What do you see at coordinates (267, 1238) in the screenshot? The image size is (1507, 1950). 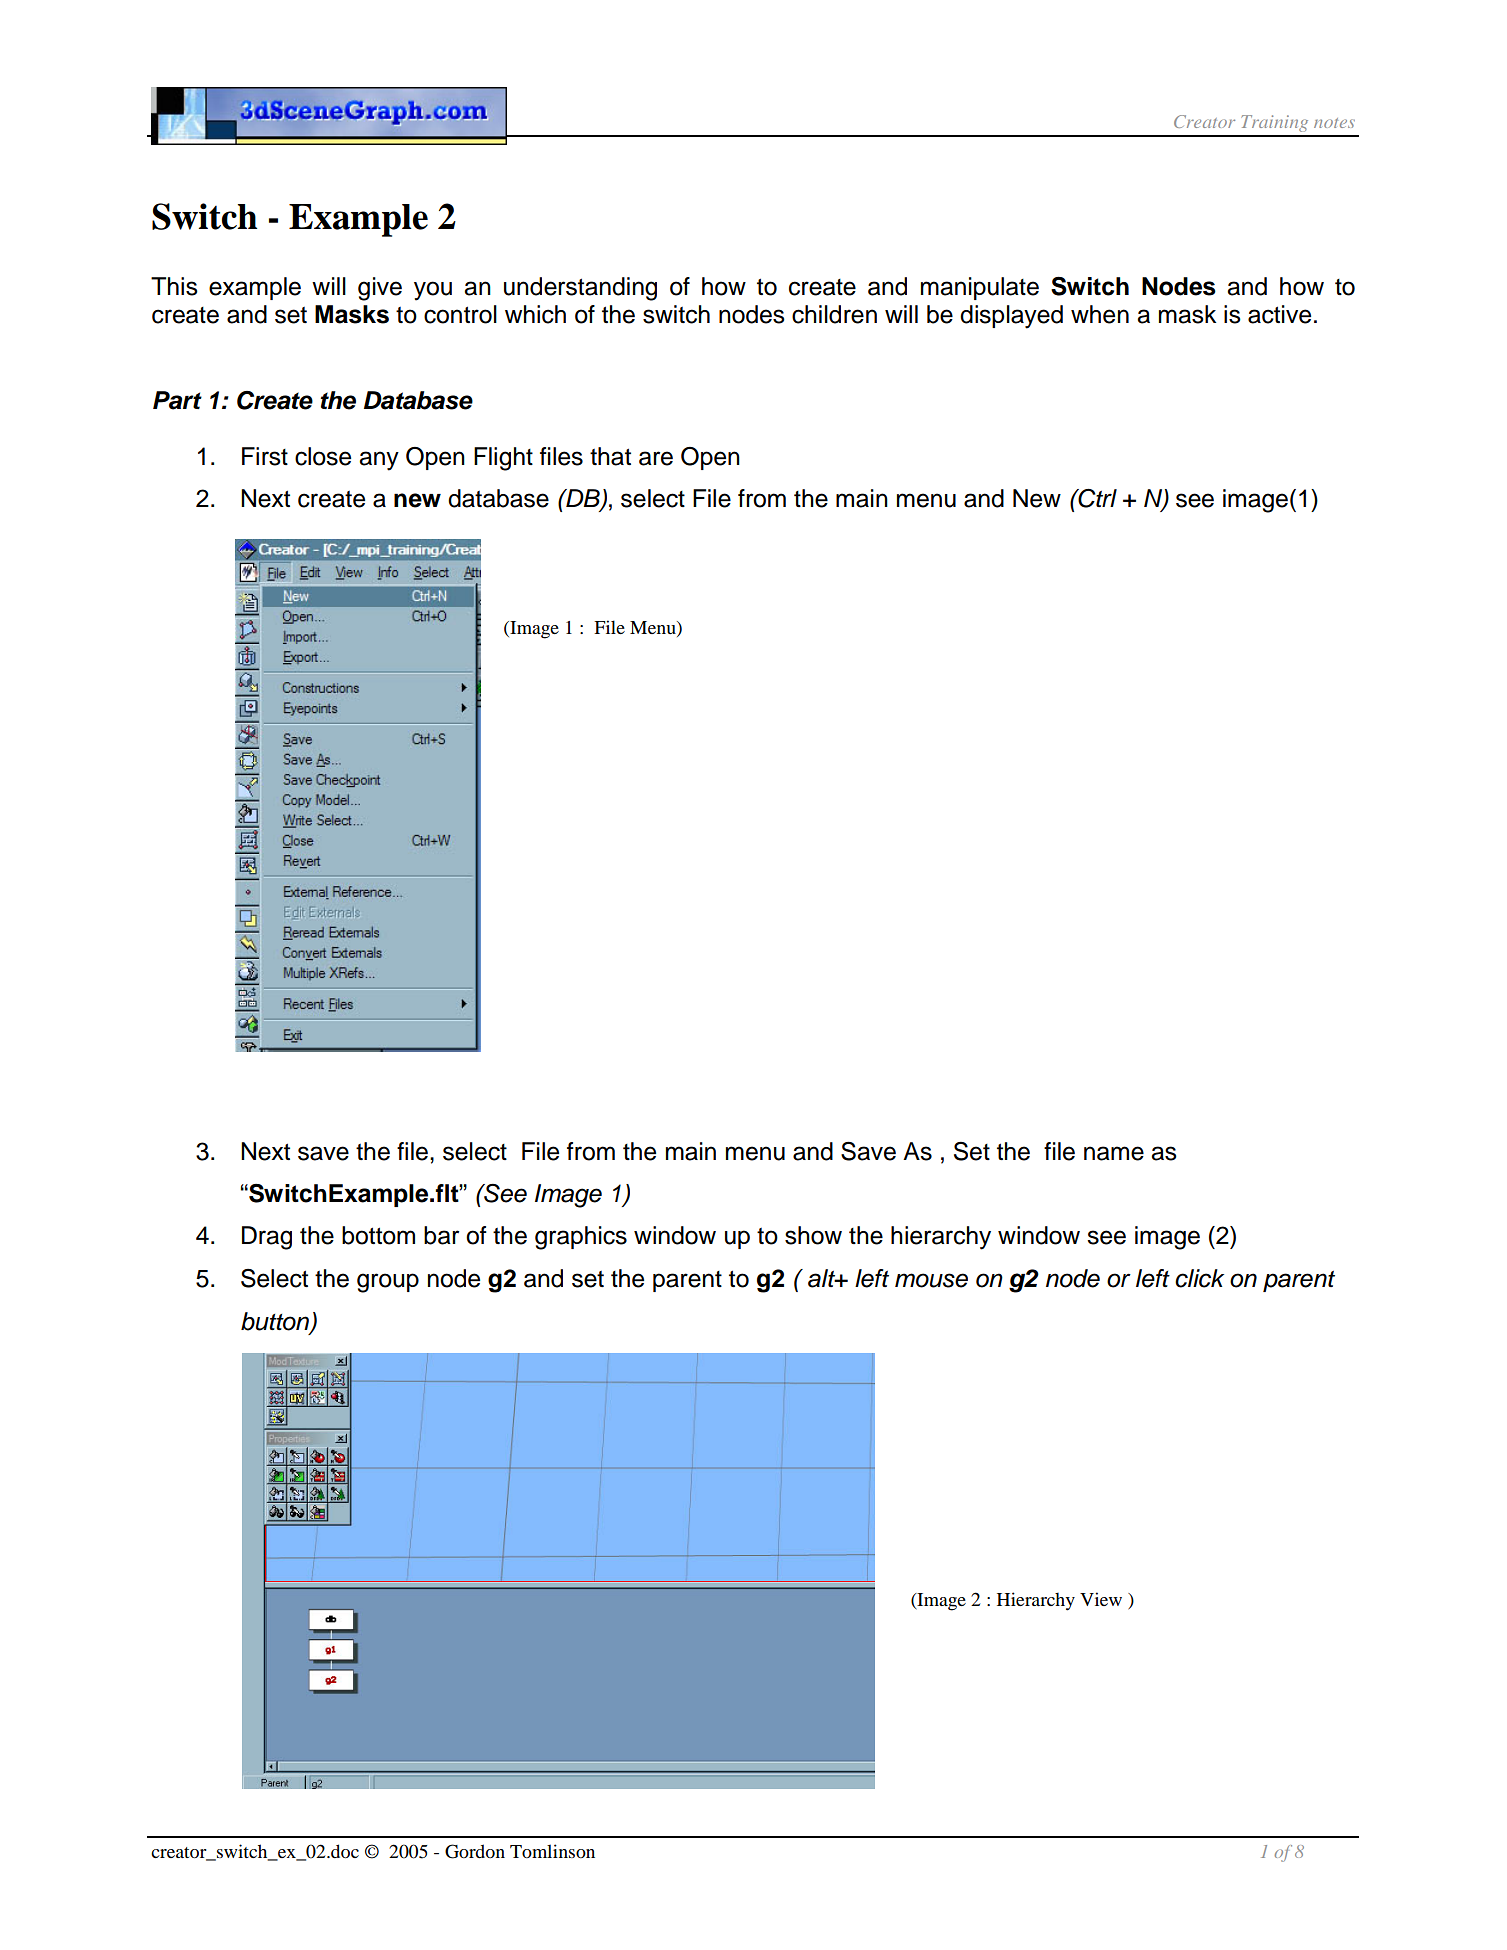 I see `Drag` at bounding box center [267, 1238].
